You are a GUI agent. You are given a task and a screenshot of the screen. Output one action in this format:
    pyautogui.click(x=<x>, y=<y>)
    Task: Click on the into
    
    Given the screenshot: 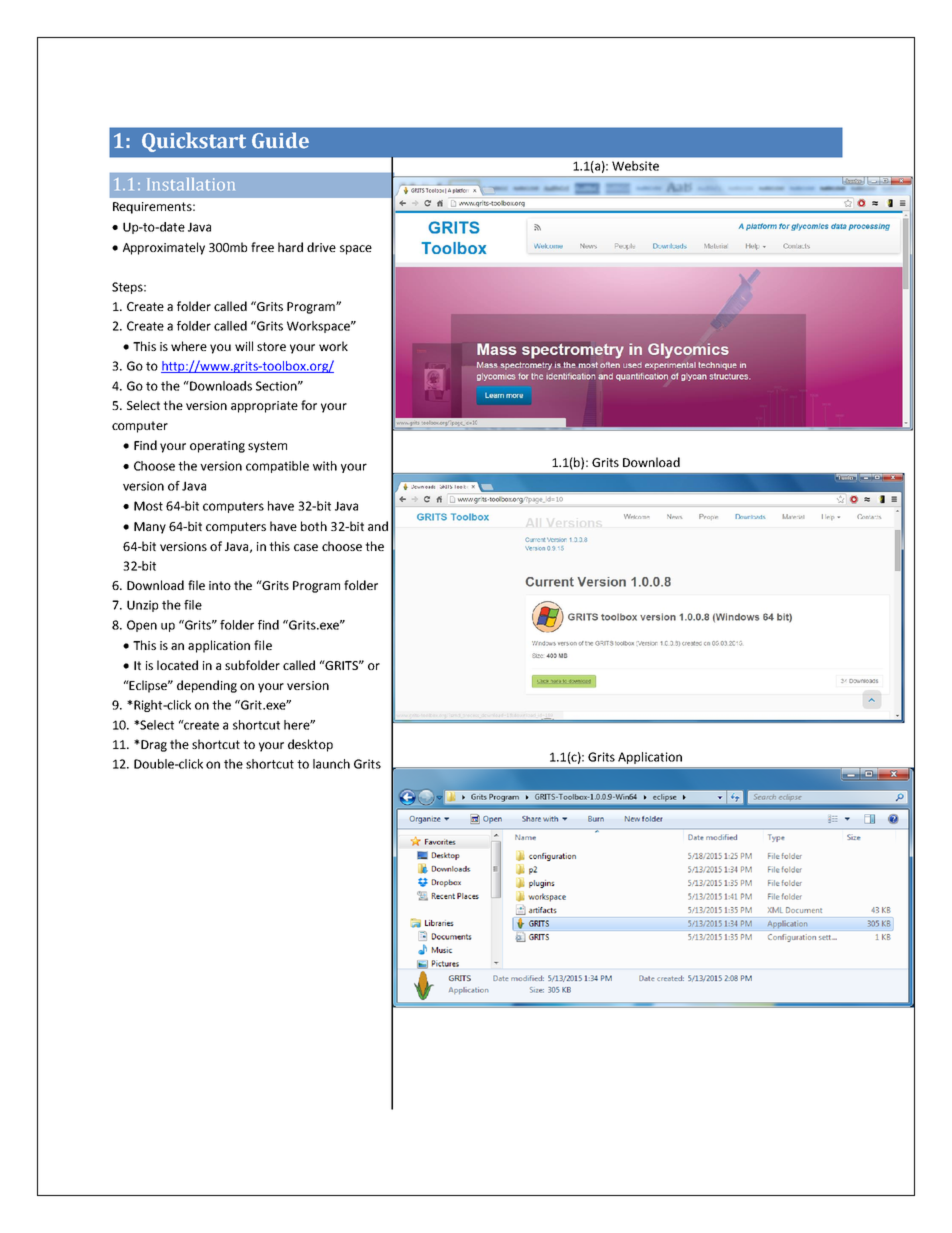 What is the action you would take?
    pyautogui.click(x=220, y=585)
